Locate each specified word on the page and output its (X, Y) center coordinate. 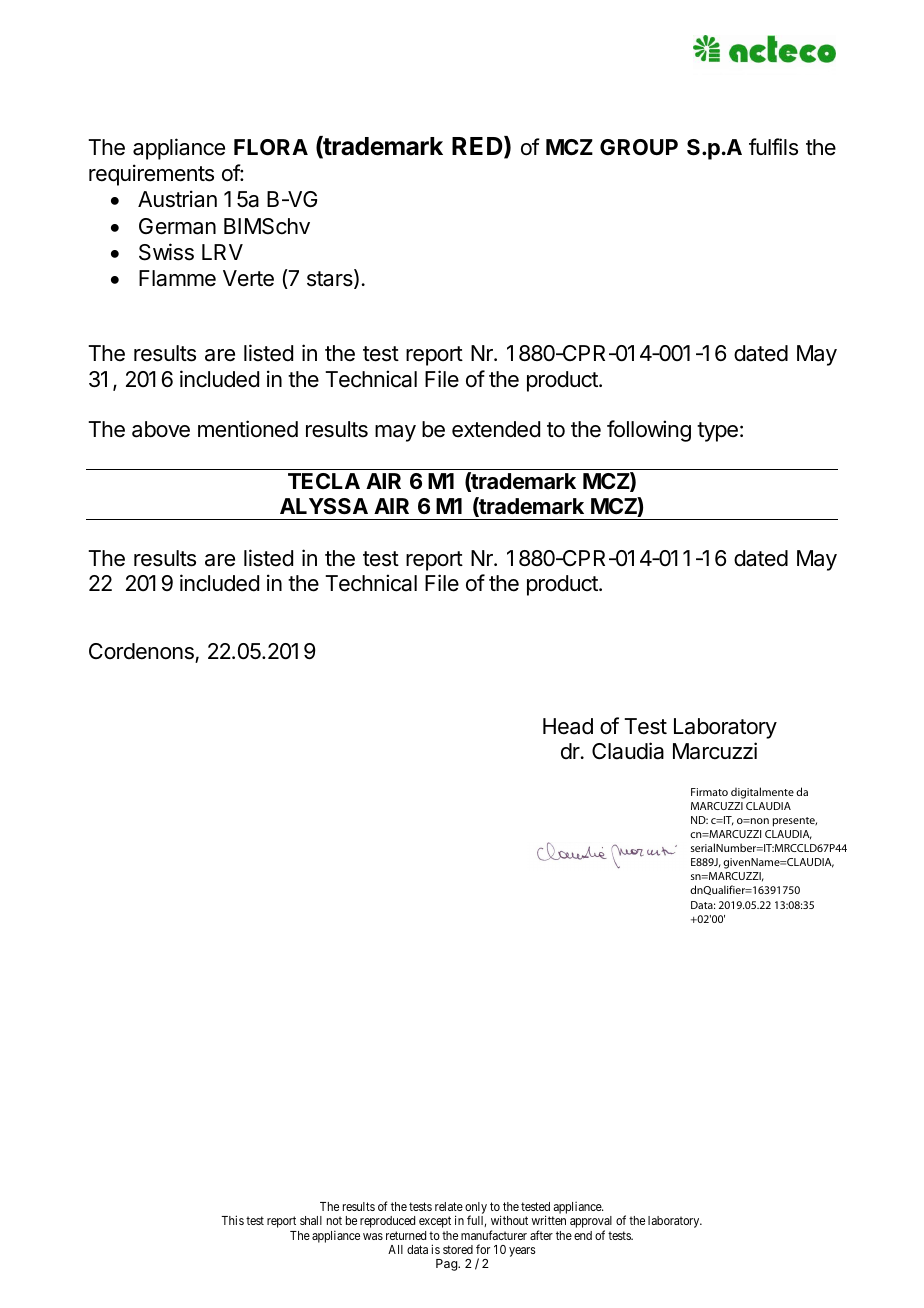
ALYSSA (324, 506)
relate (449, 1206)
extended (496, 429)
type (717, 432)
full (476, 1221)
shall (311, 1220)
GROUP (639, 147)
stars (331, 279)
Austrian (177, 199)
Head (568, 726)
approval (591, 1223)
